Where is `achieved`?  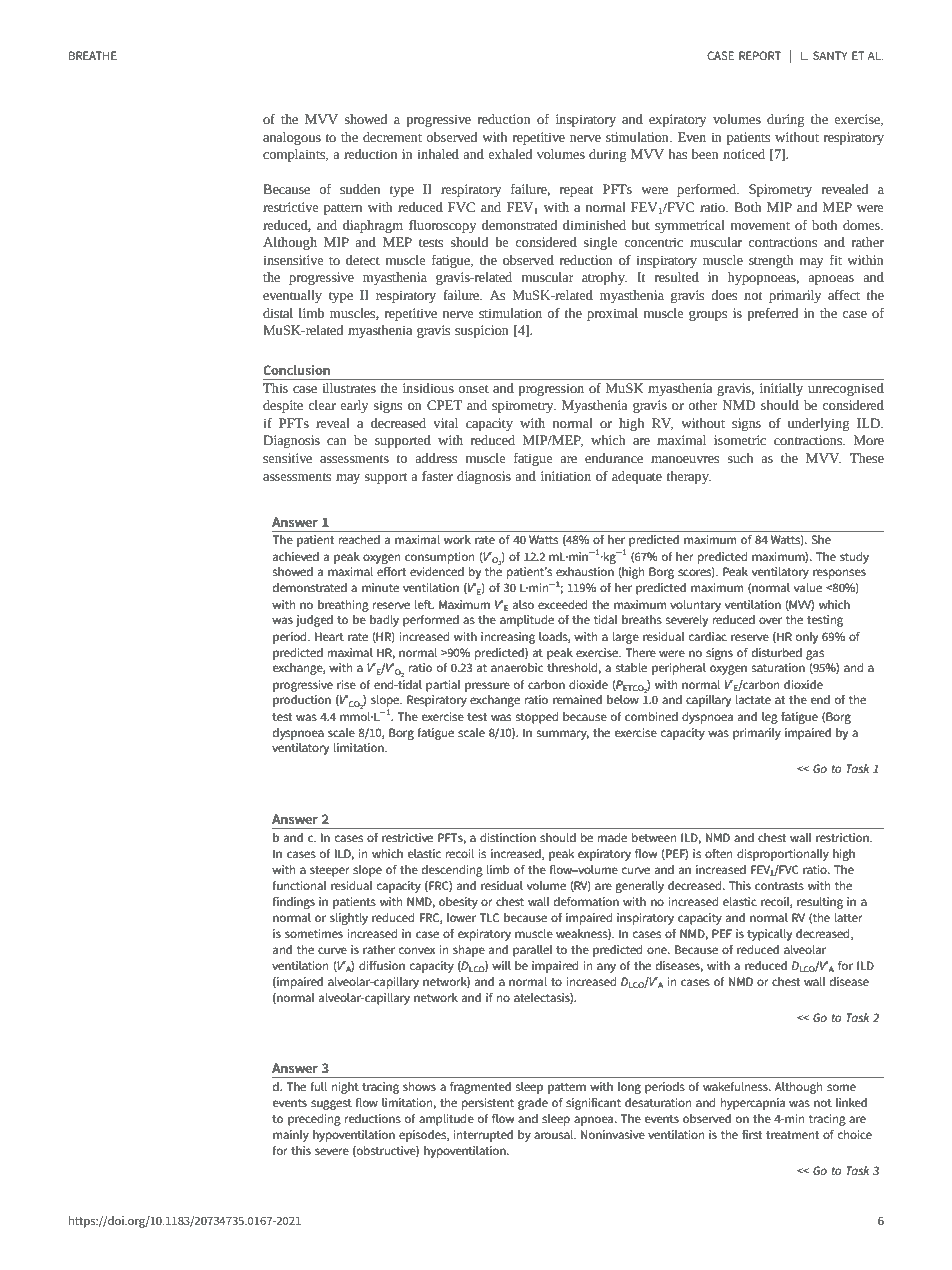
achieved is located at coordinates (296, 556).
